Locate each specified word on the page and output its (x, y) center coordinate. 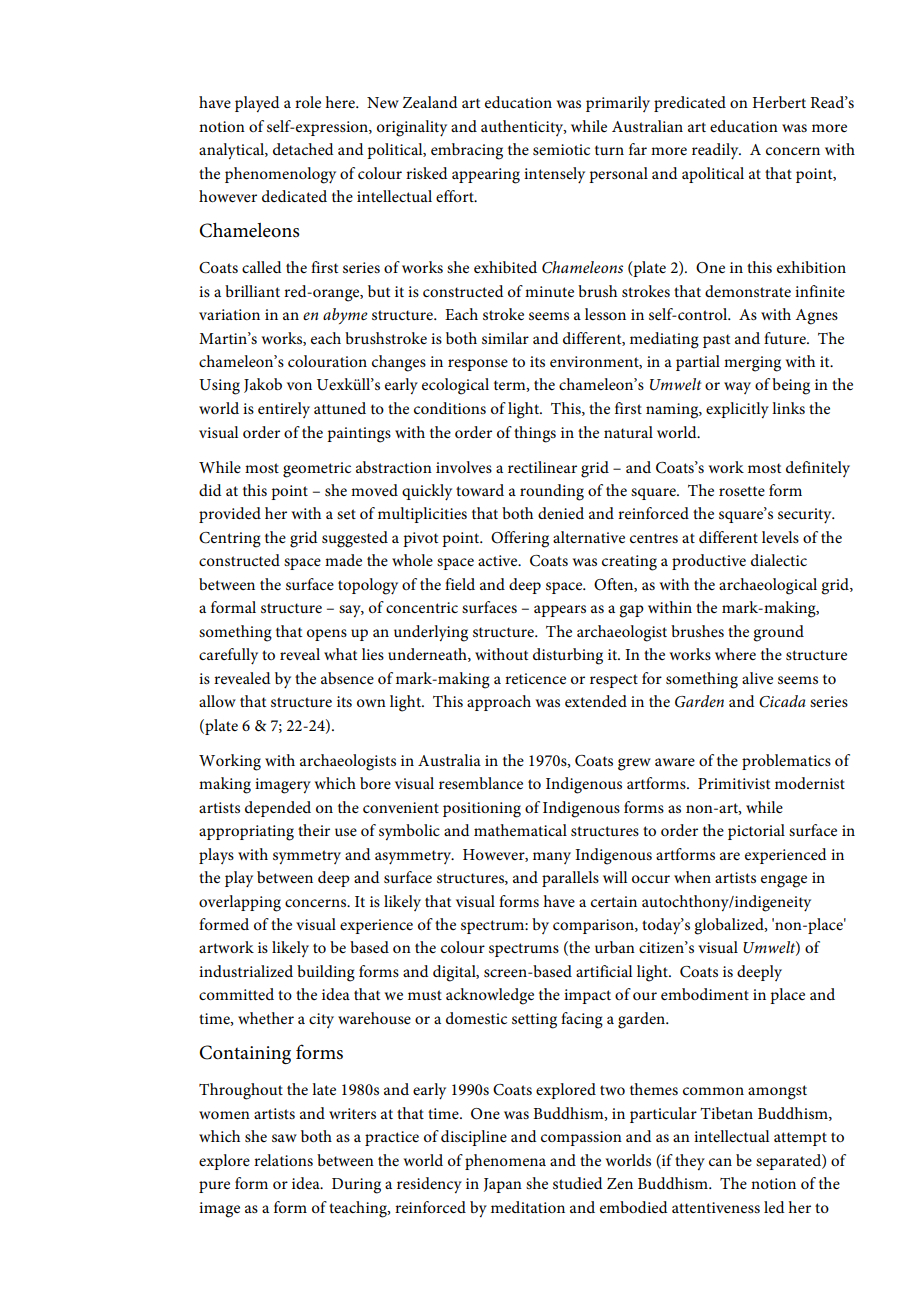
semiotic (561, 149)
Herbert (779, 102)
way (737, 388)
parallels (570, 879)
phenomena (505, 1162)
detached (303, 149)
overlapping (240, 903)
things (535, 434)
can (720, 1162)
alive (757, 678)
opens (327, 635)
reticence (535, 678)
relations (283, 1160)
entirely (284, 410)
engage (784, 881)
